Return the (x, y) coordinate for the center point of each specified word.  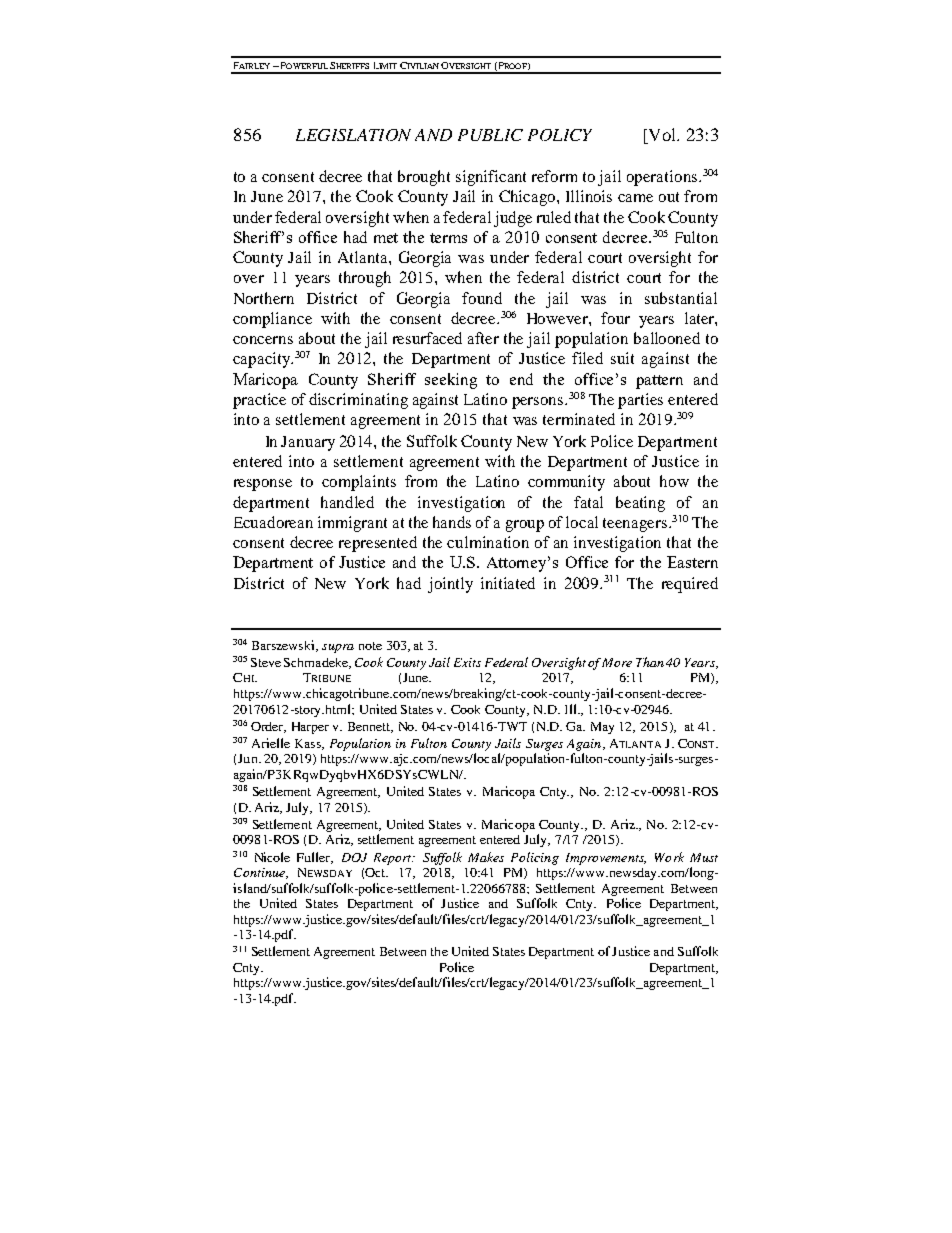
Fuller (315, 858)
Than (650, 662)
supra (338, 648)
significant (491, 178)
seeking (451, 381)
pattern (659, 382)
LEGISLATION (353, 135)
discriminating (358, 401)
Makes (486, 857)
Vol (662, 136)
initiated (508, 583)
